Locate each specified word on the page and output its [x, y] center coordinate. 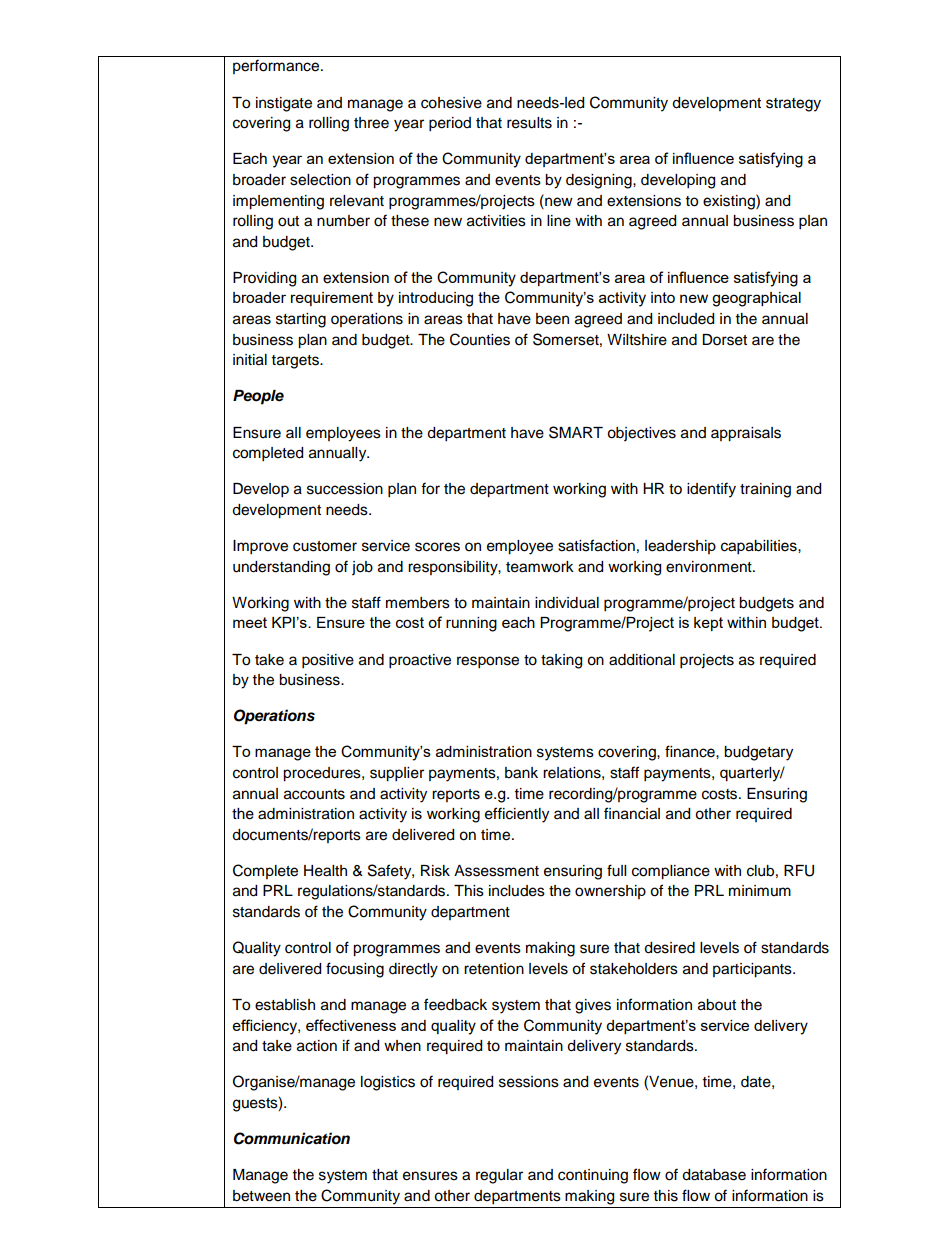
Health [325, 871]
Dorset [724, 340]
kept [708, 624]
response [488, 662]
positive [328, 661]
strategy [793, 105]
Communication [292, 1138]
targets [296, 362]
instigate [284, 104]
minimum [760, 890]
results [529, 123]
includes [517, 891]
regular [499, 1176]
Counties [480, 339]
